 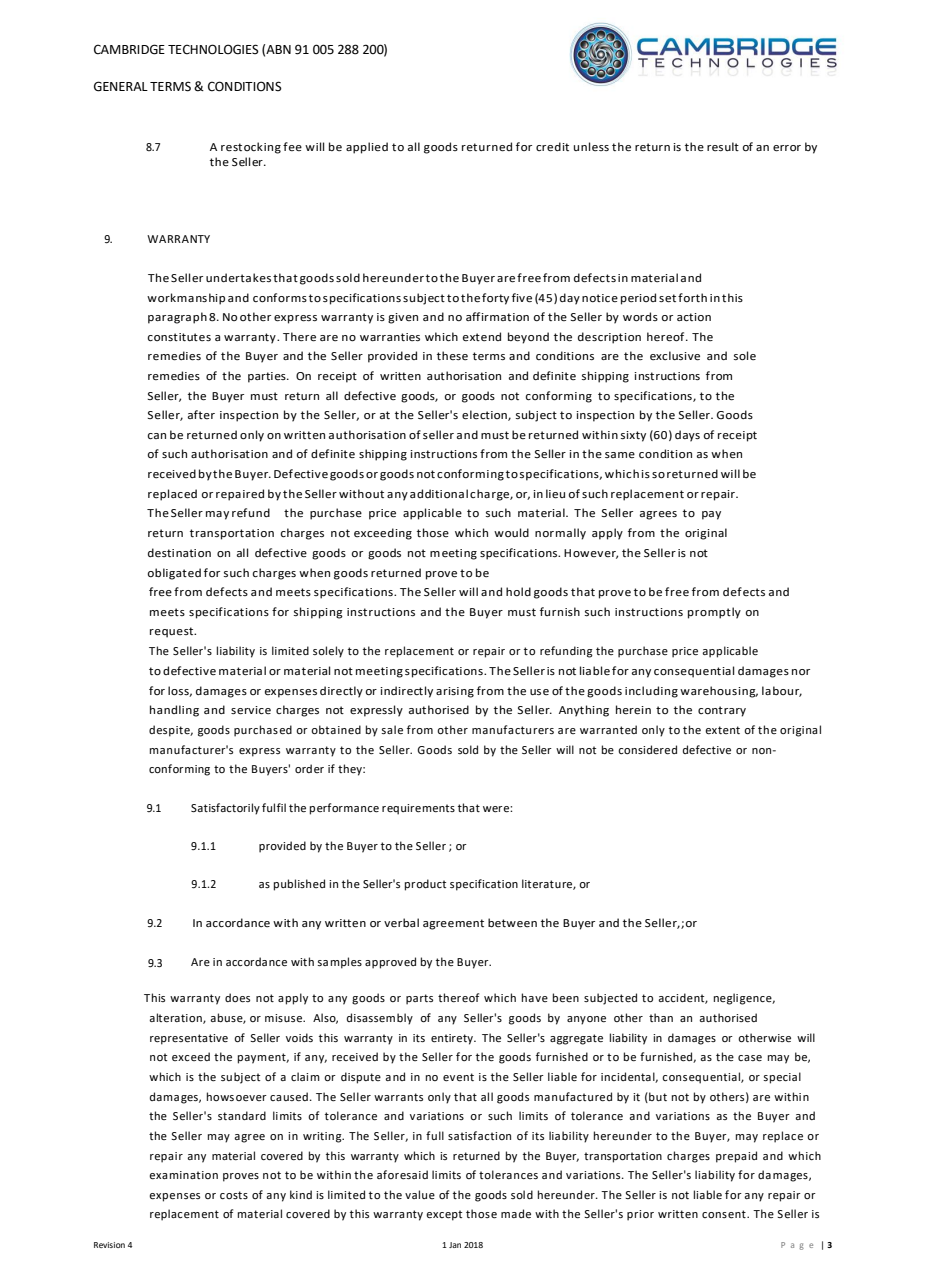 I want to click on these, so click(x=452, y=355).
